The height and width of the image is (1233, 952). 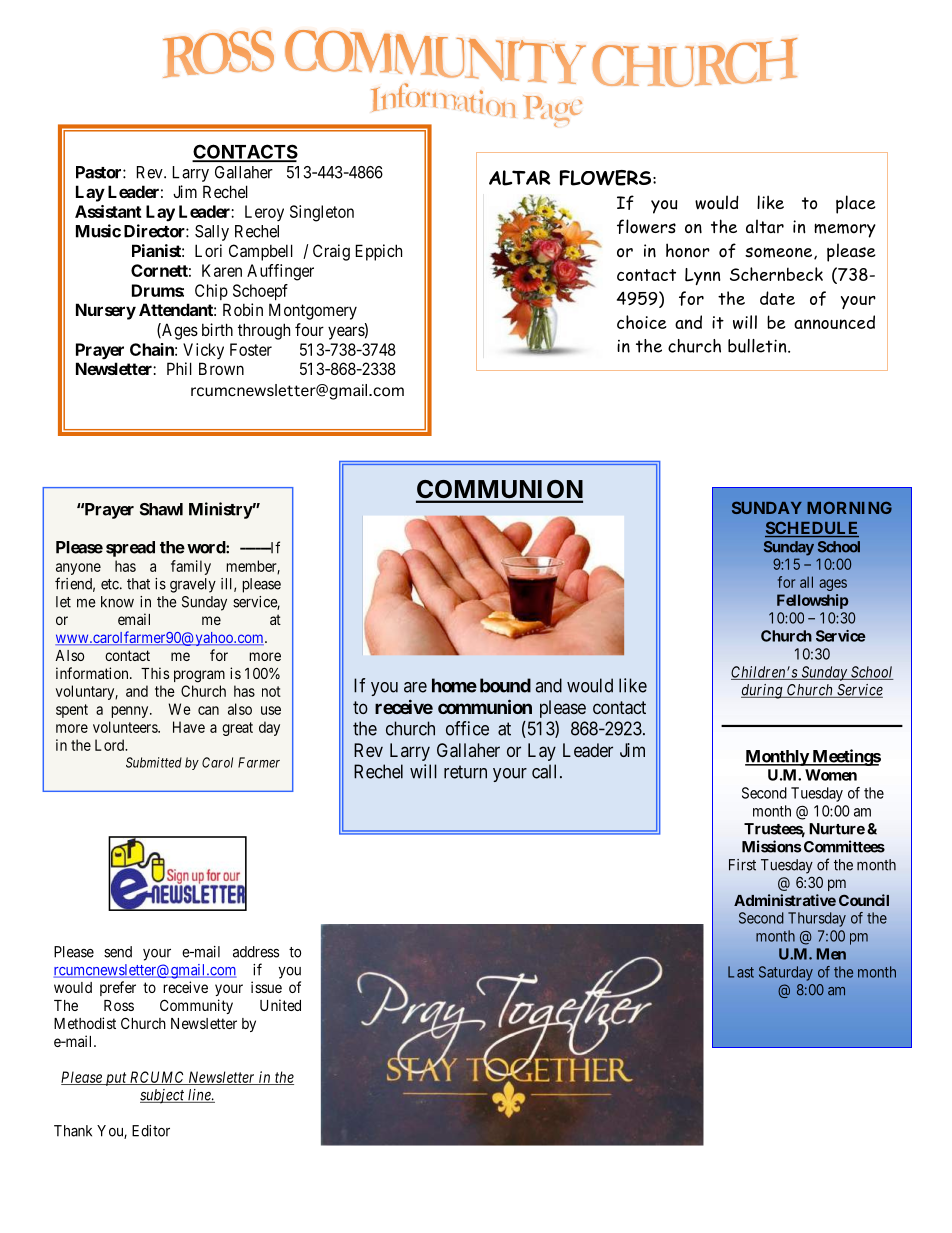 I want to click on Sally, so click(x=212, y=233).
